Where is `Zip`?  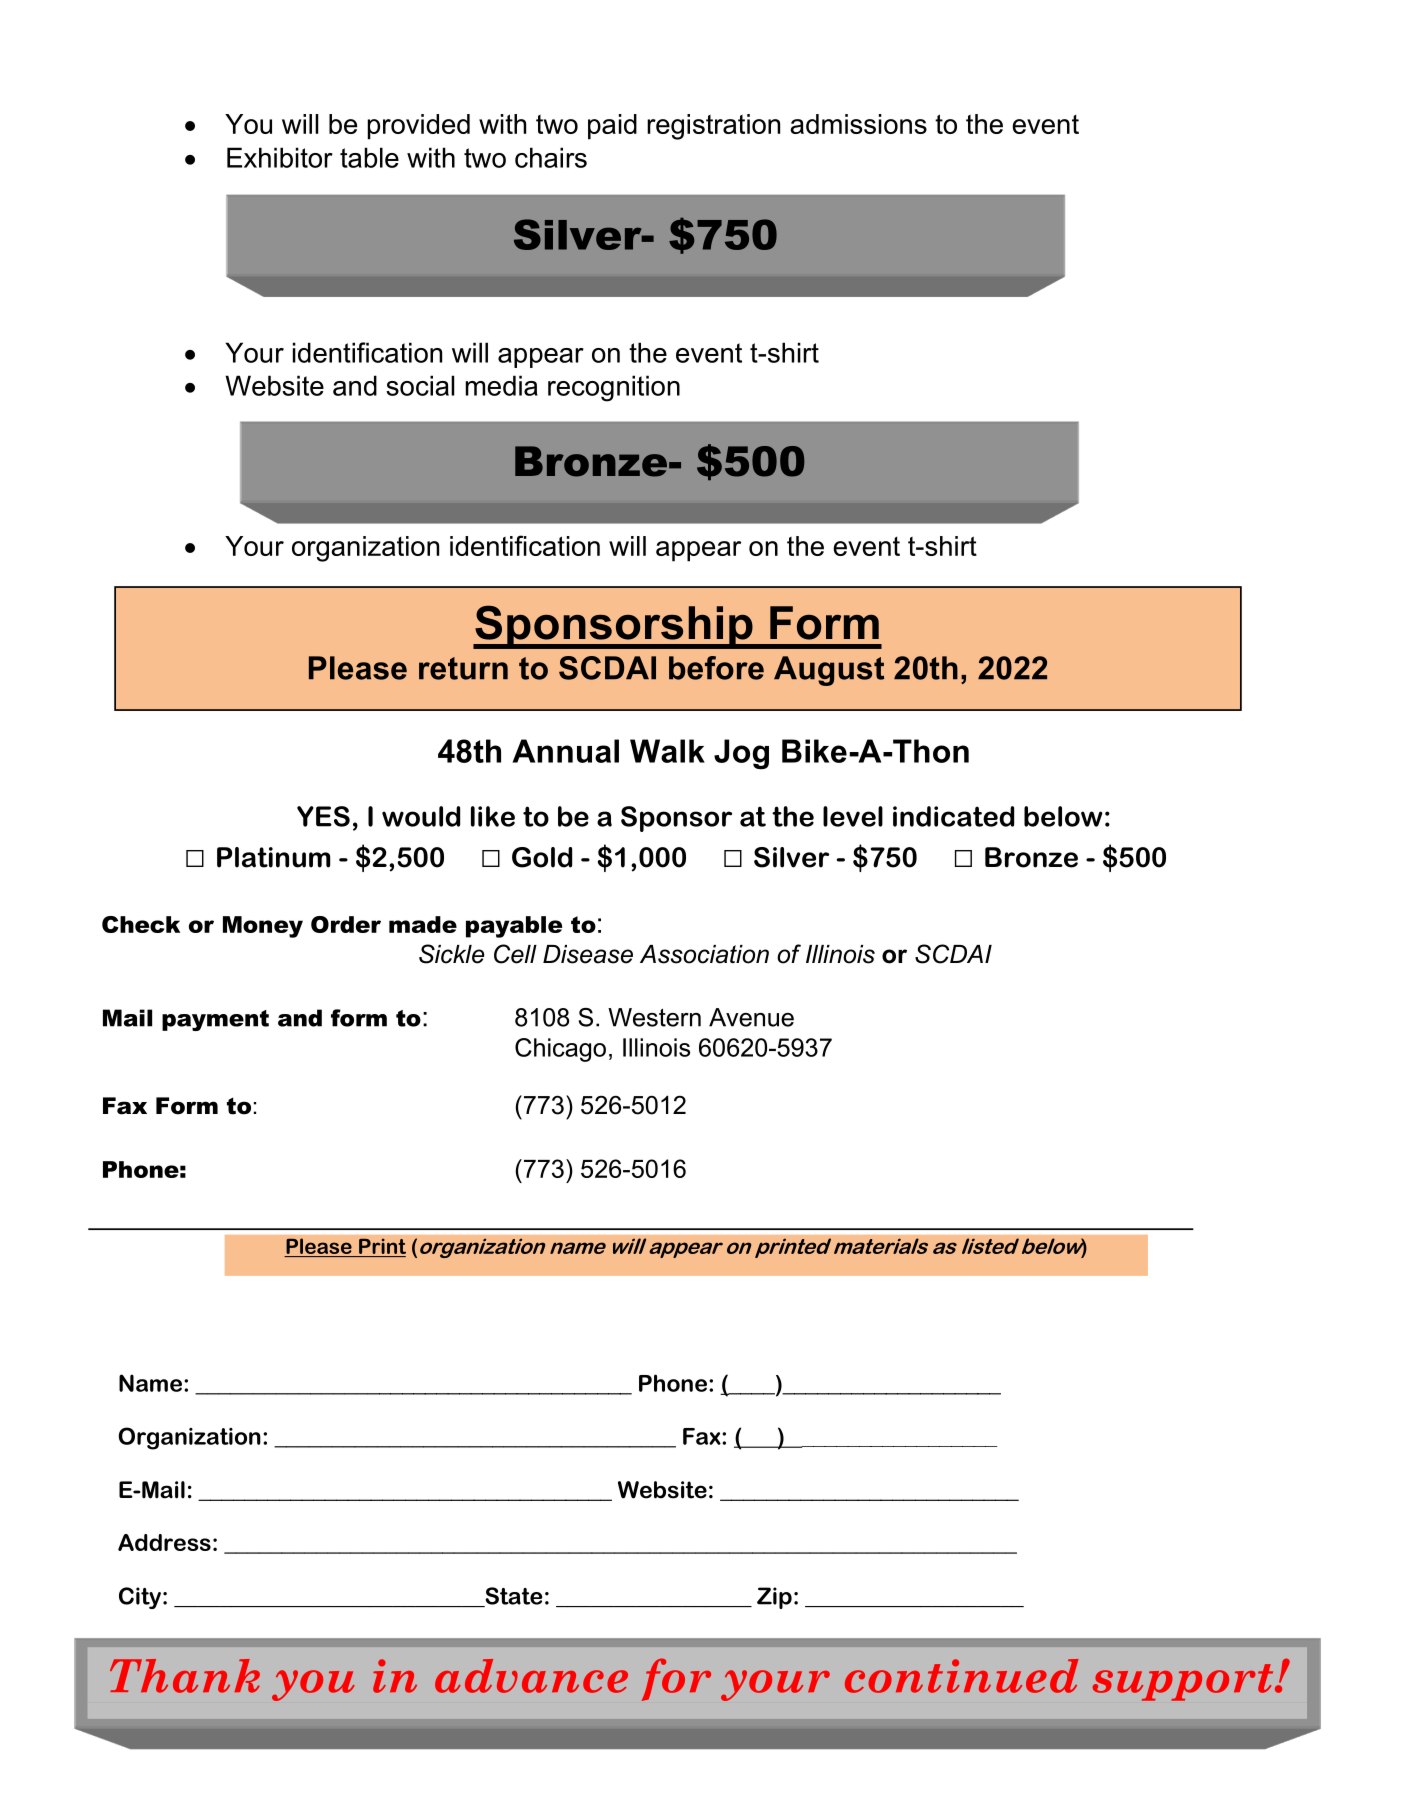 Zip is located at coordinates (774, 1598).
